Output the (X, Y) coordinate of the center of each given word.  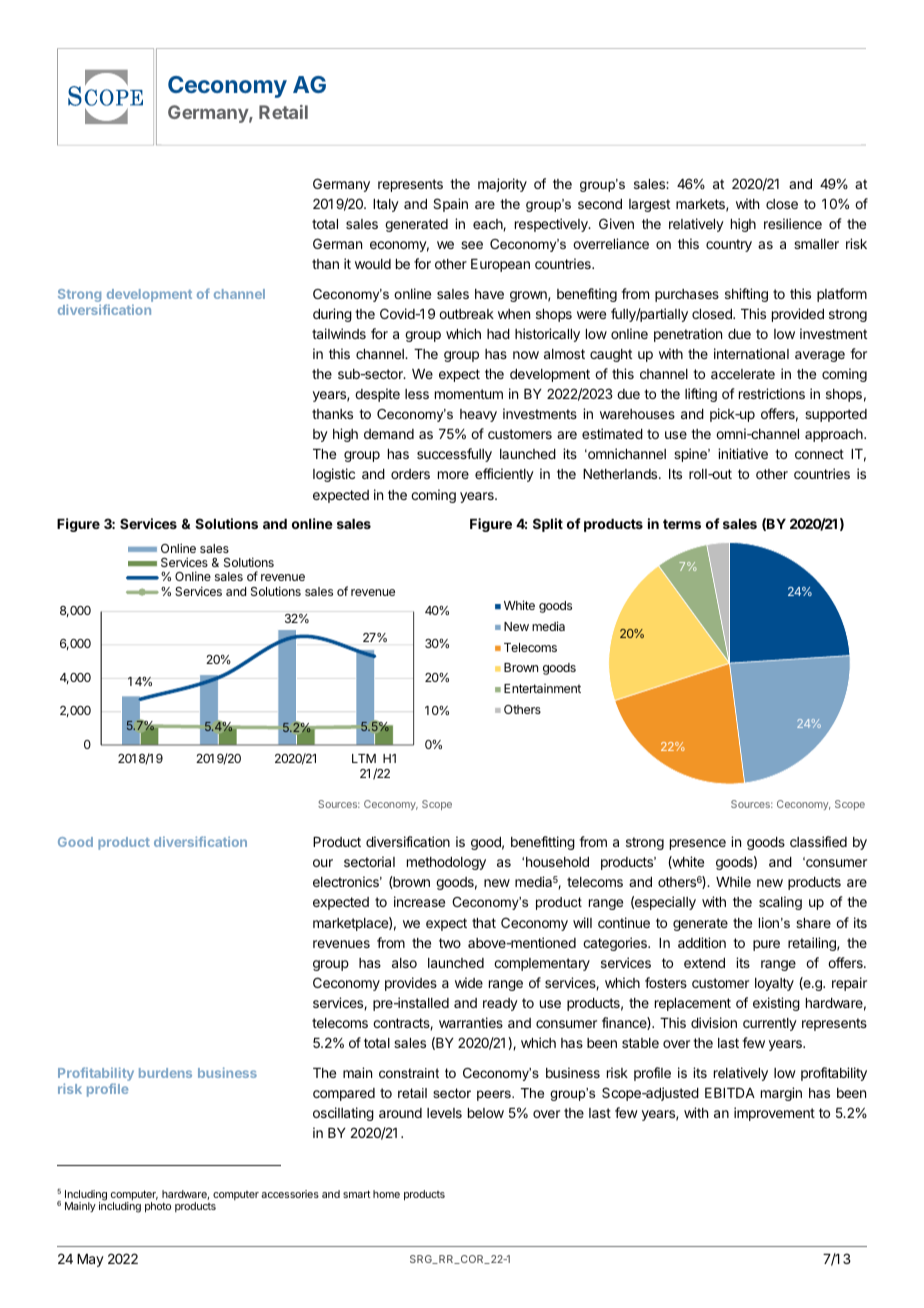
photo (158, 1207)
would (373, 264)
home (386, 1194)
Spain (450, 205)
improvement (774, 1114)
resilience (793, 223)
